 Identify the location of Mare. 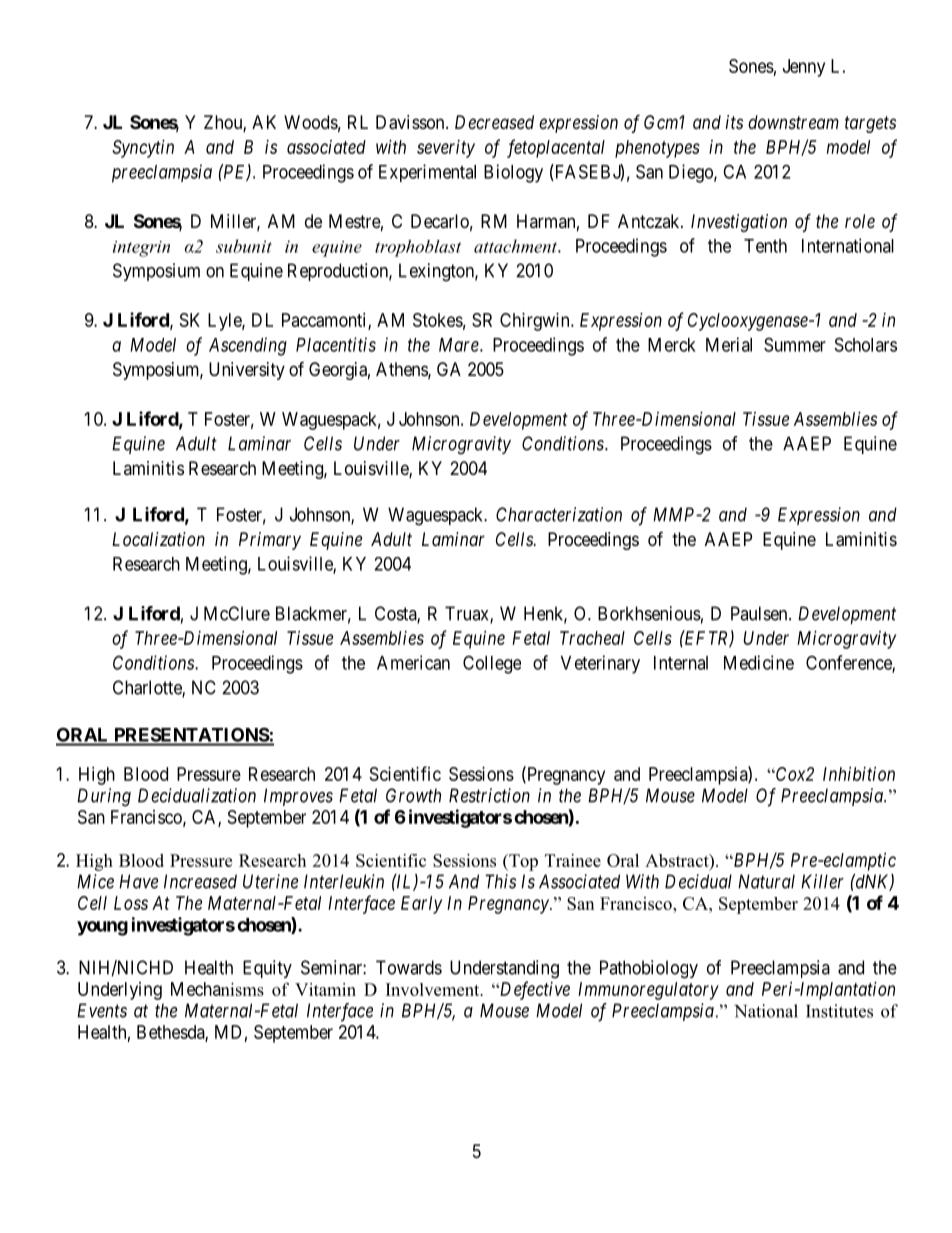
(460, 345).
